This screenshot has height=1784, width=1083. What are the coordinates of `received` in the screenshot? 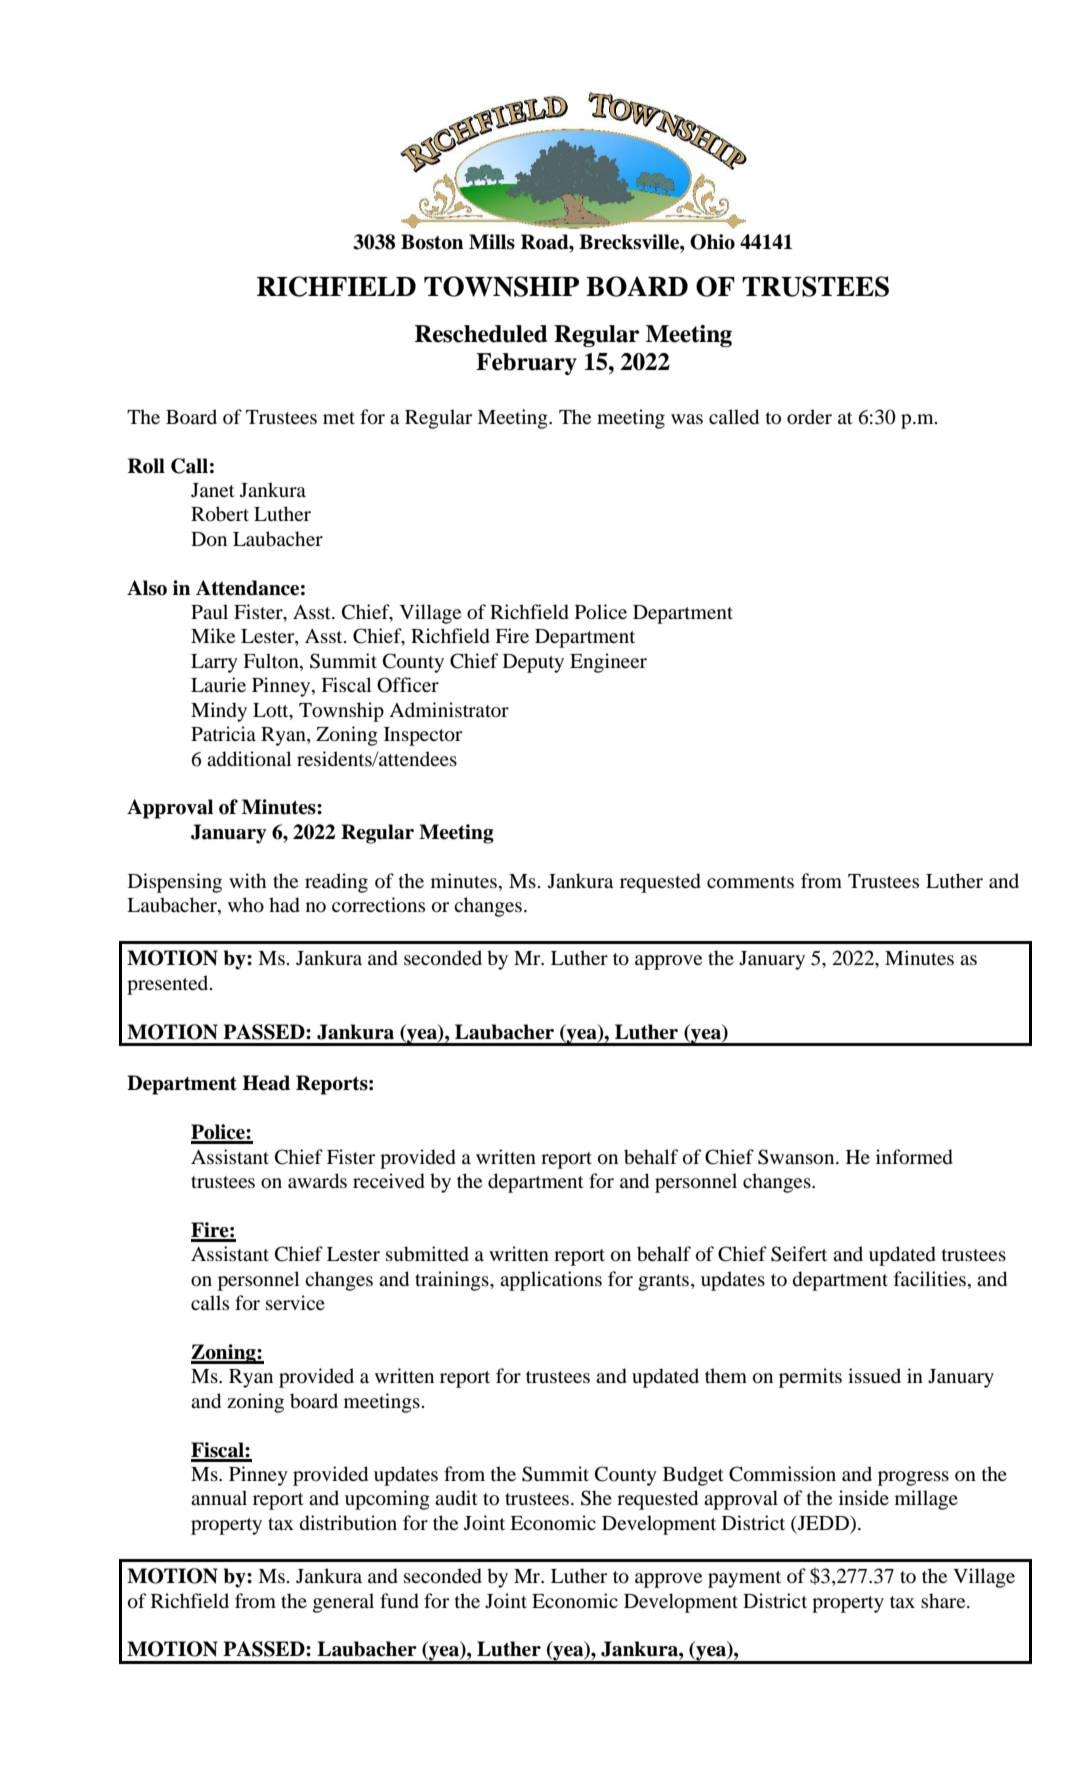 It's located at (389, 1181).
